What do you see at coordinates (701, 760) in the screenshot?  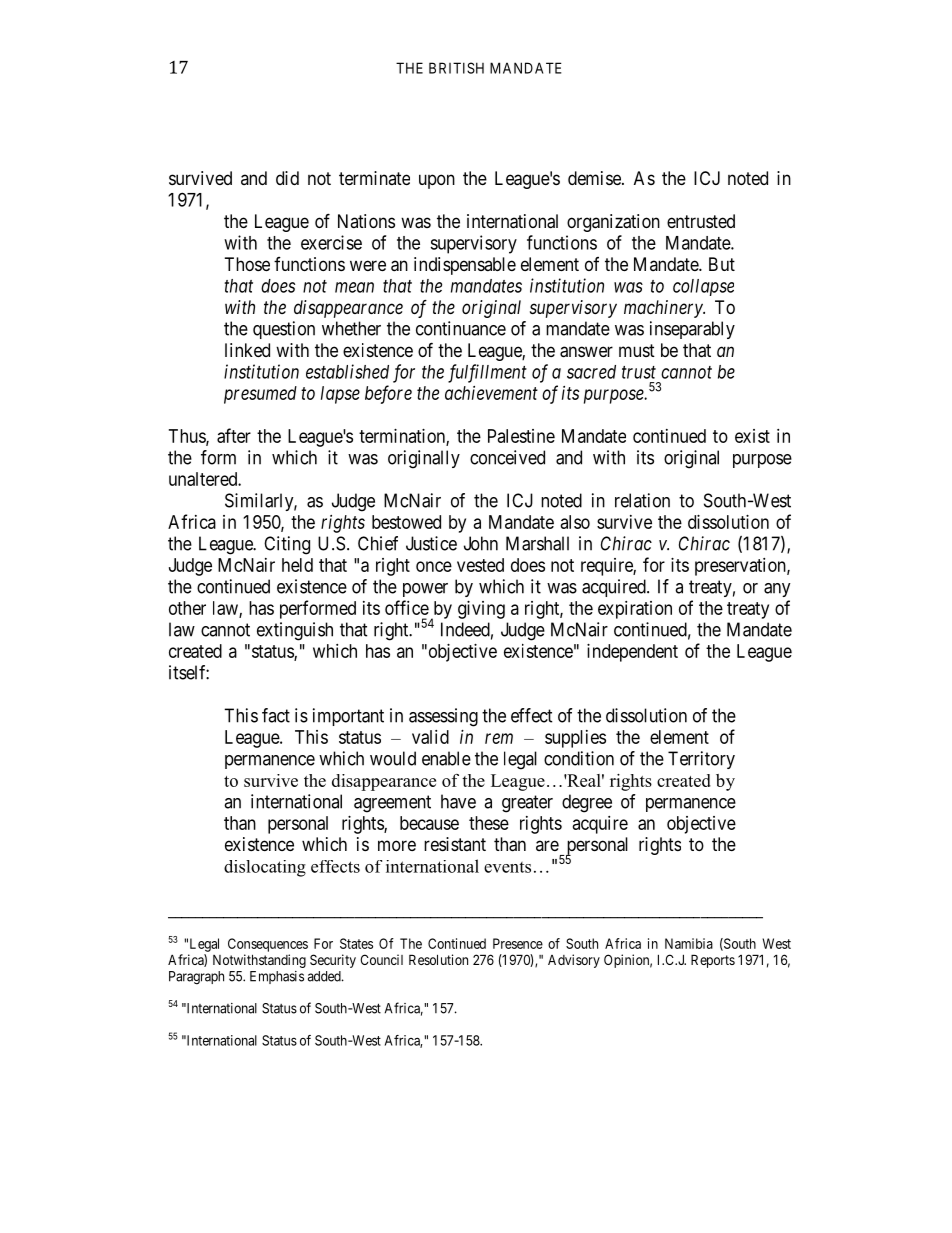 I see `Territory` at bounding box center [701, 760].
